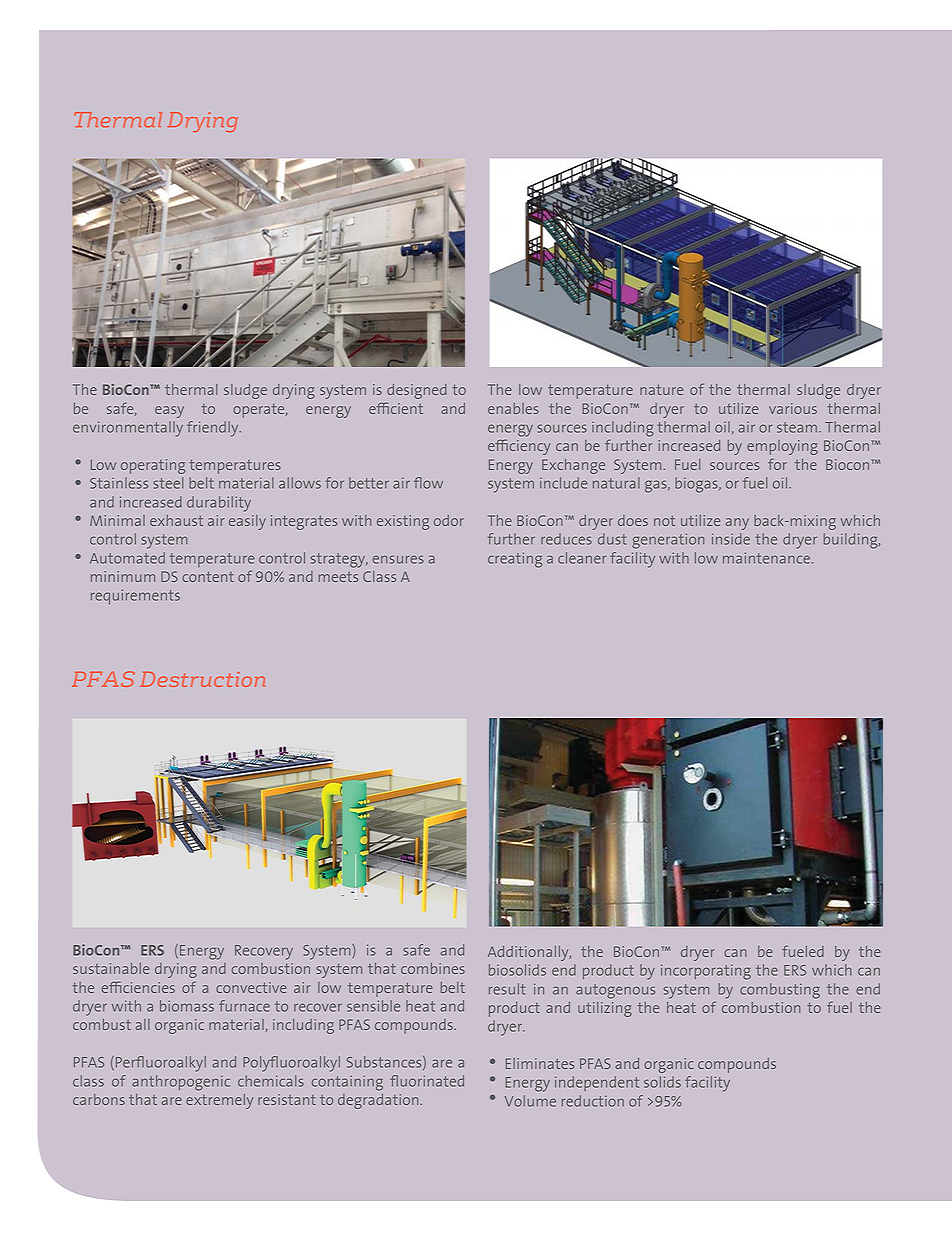  What do you see at coordinates (793, 408) in the screenshot?
I see `various` at bounding box center [793, 408].
